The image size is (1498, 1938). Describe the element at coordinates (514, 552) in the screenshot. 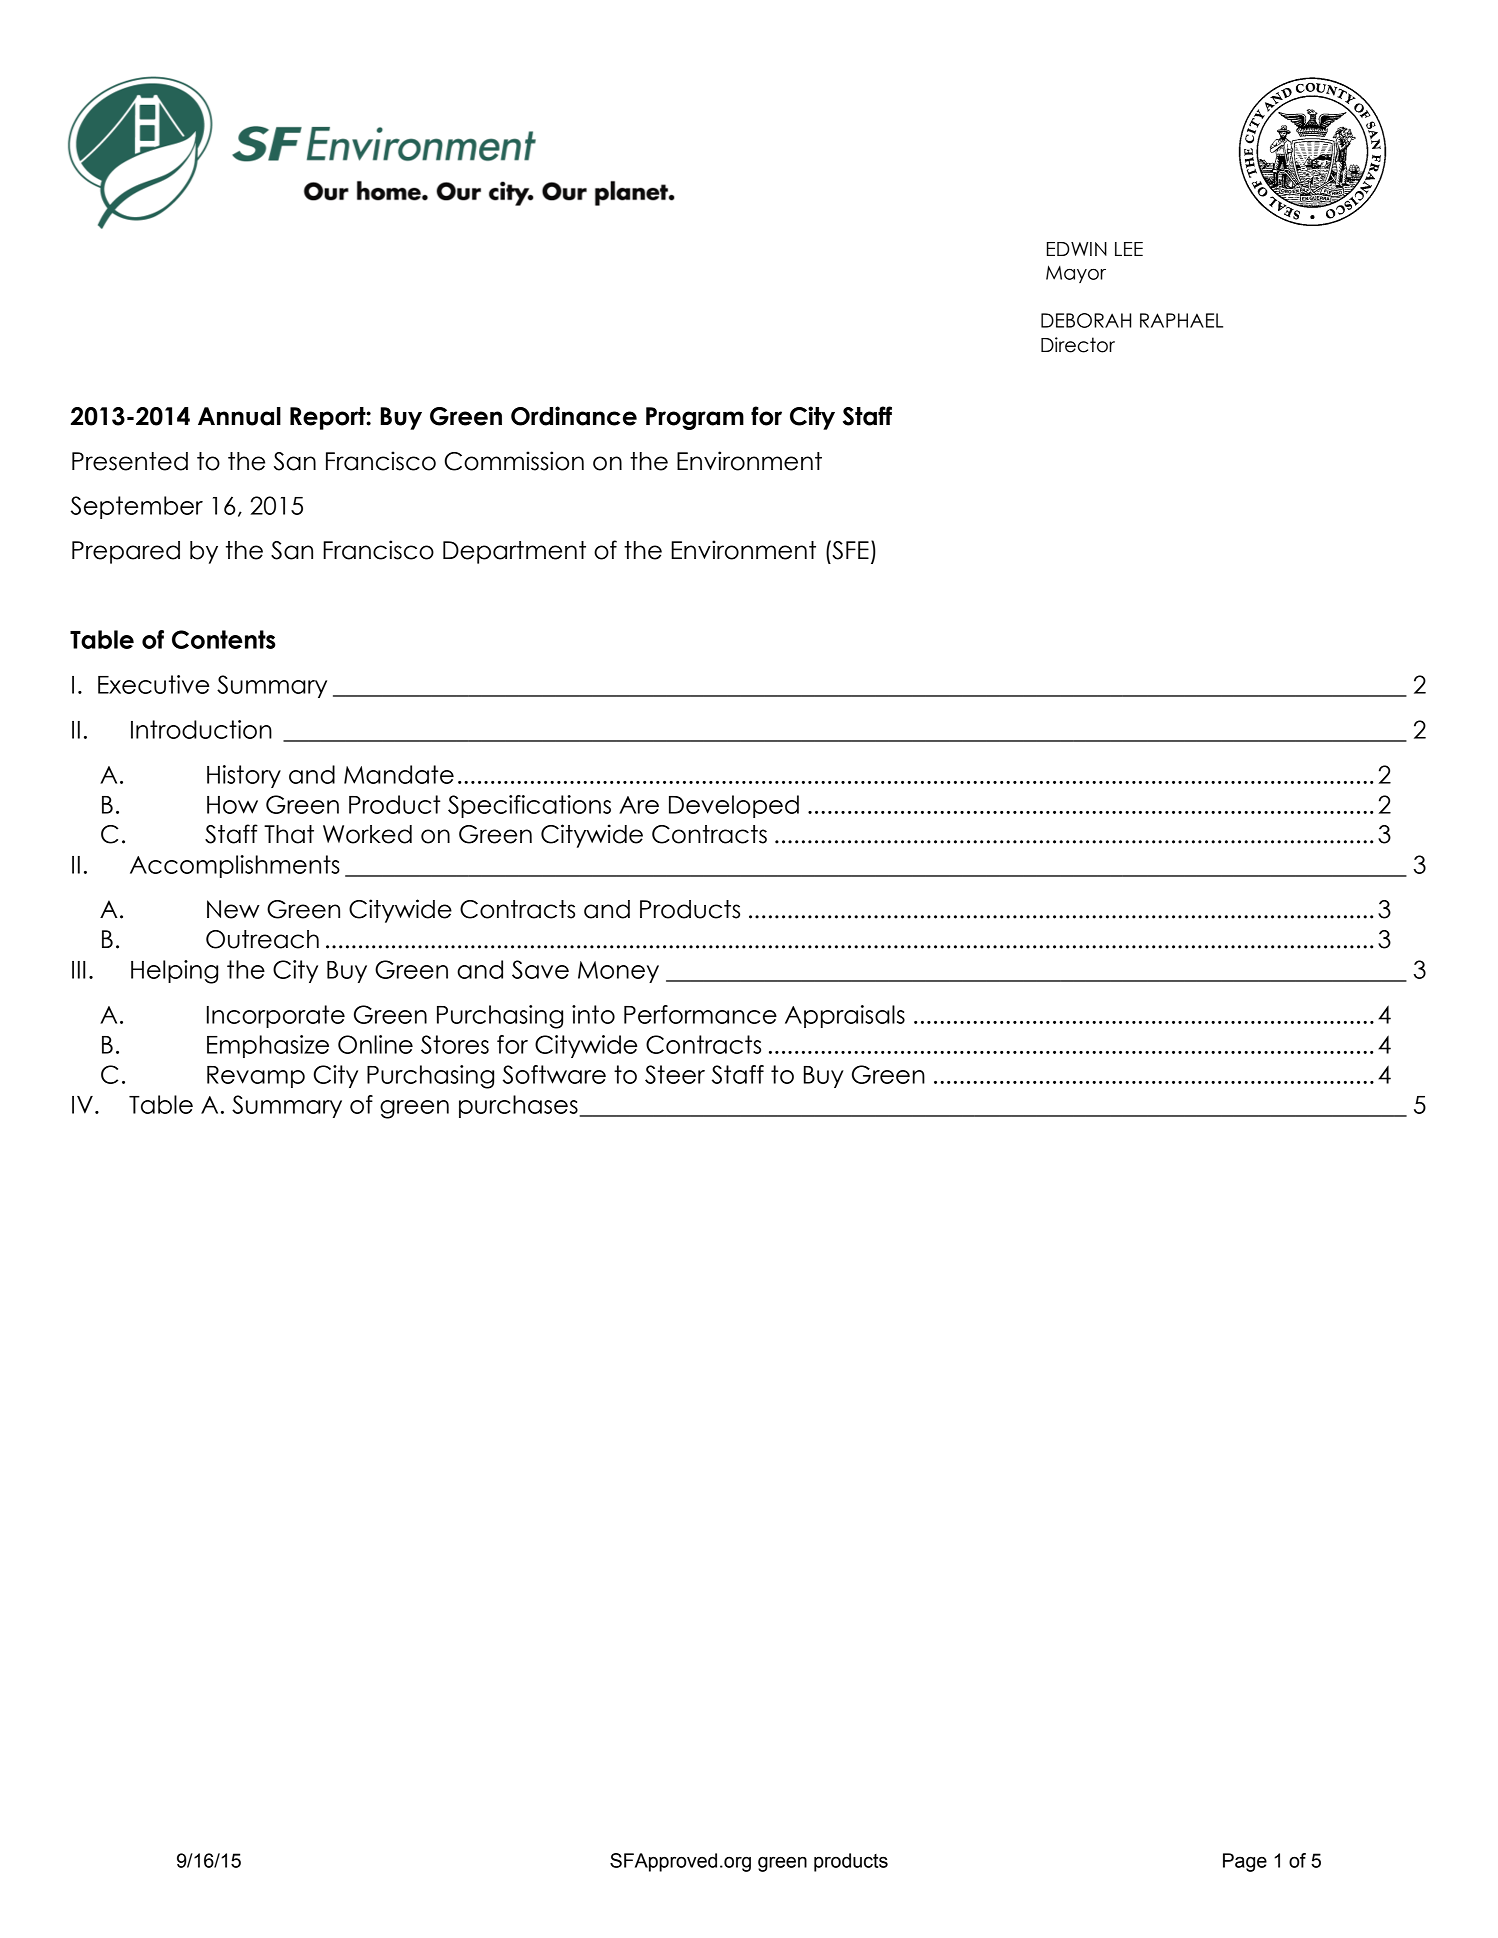

I see `Department` at that location.
